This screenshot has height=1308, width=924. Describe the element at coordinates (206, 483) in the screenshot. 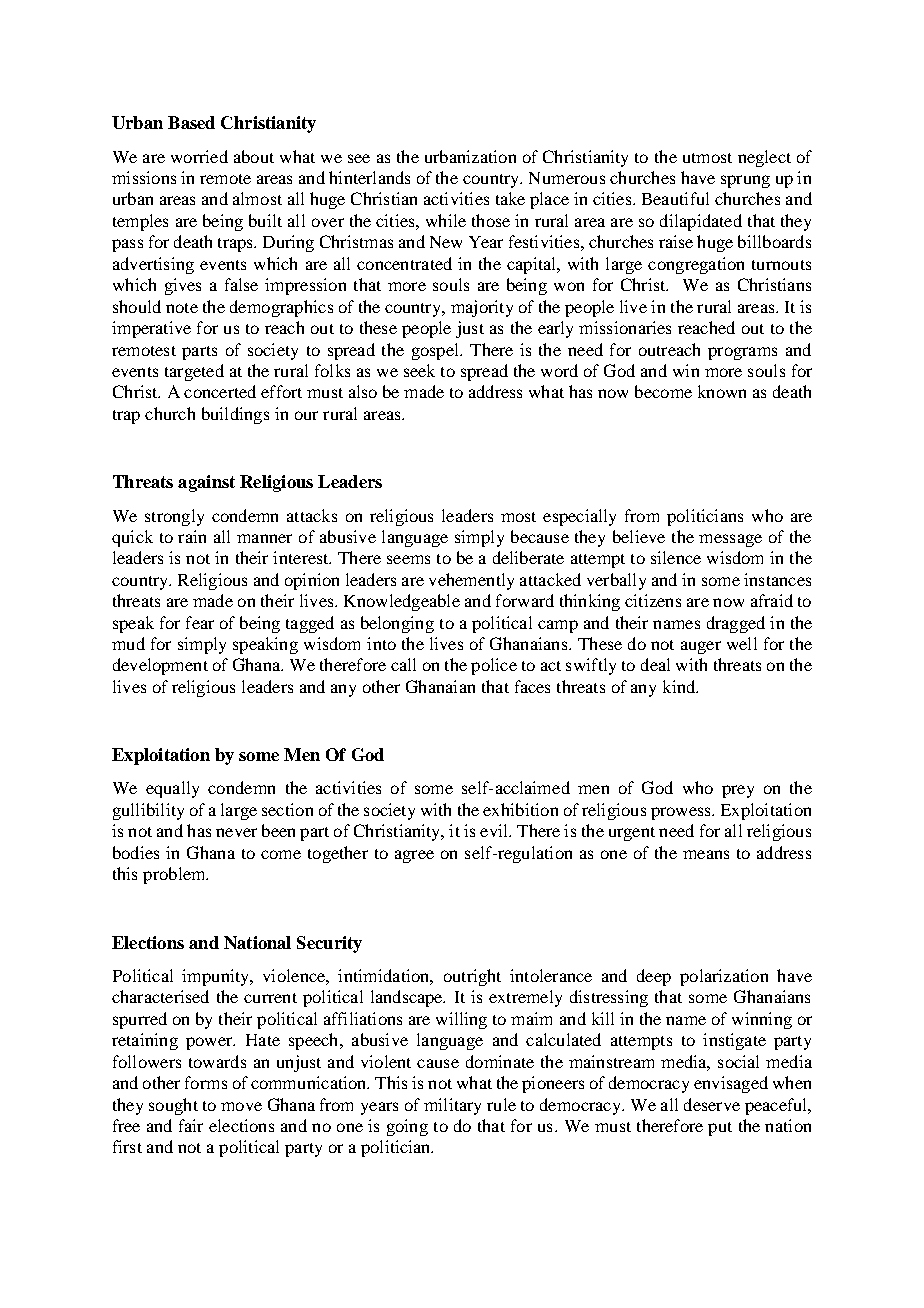

I see `against` at that location.
